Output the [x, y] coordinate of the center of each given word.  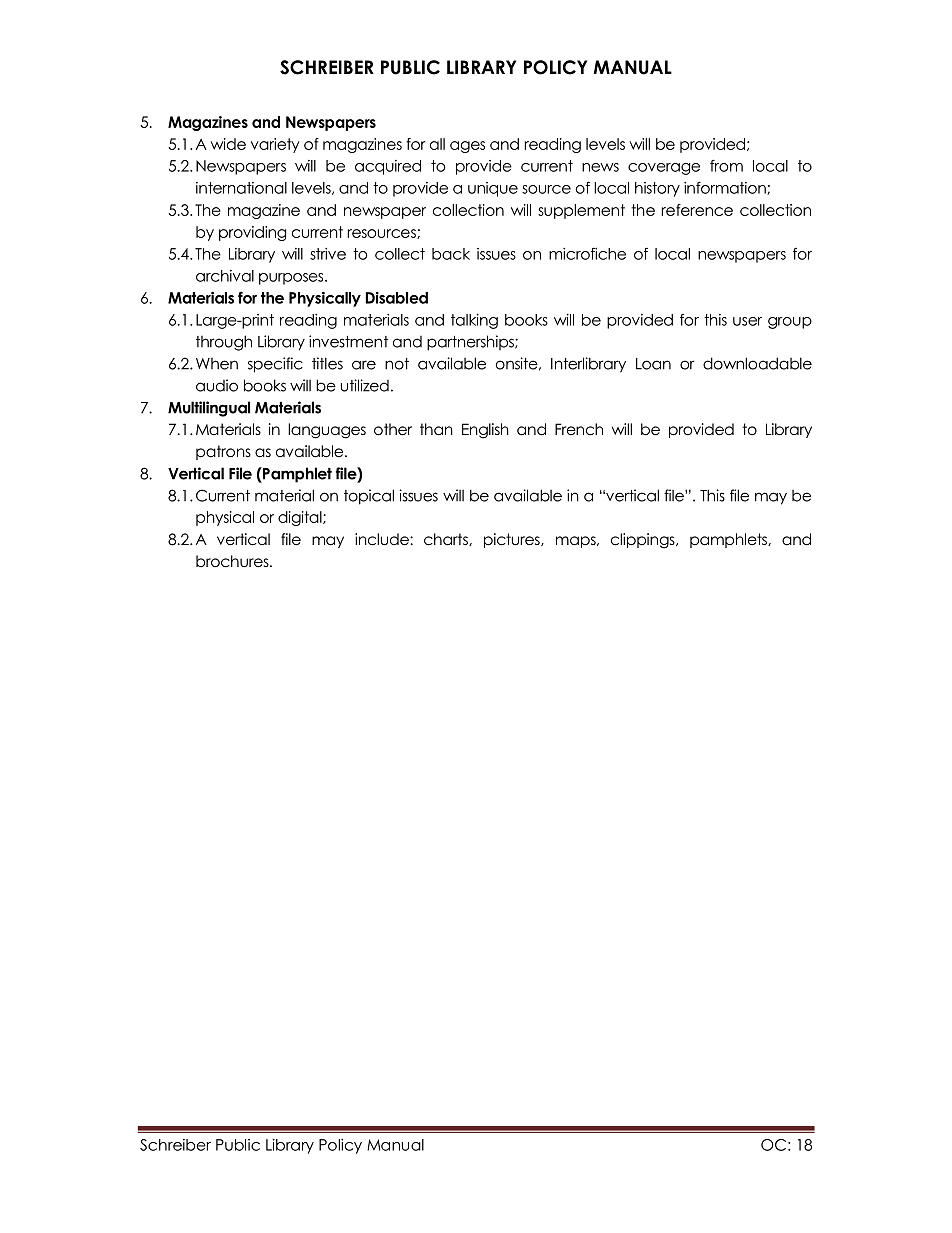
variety [275, 145]
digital [301, 518]
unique [493, 189]
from [726, 165]
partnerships [471, 343]
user [747, 321]
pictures [513, 540]
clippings [644, 541]
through [224, 343]
